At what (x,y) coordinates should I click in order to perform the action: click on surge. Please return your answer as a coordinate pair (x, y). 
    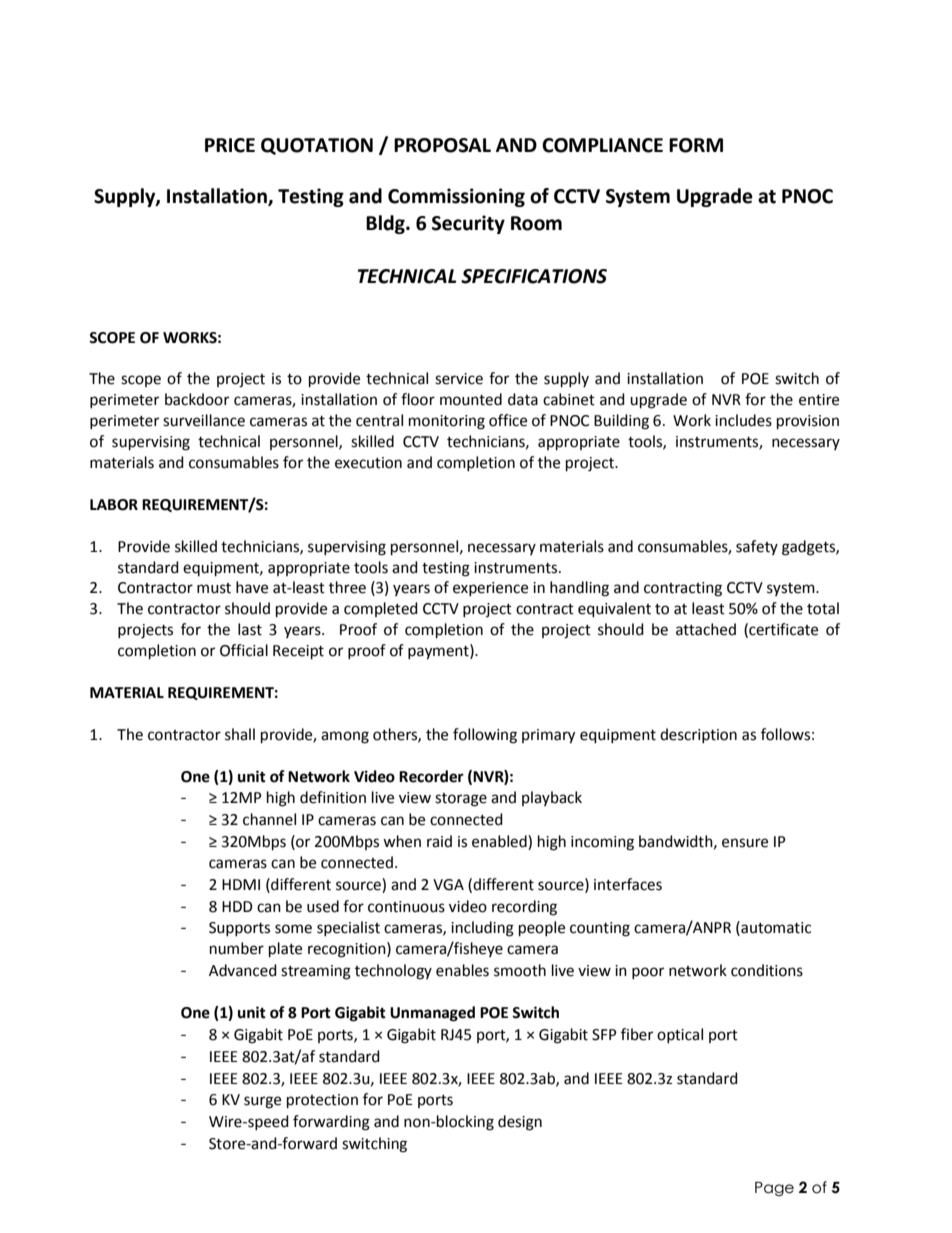
    Looking at the image, I should click on (262, 1102).
